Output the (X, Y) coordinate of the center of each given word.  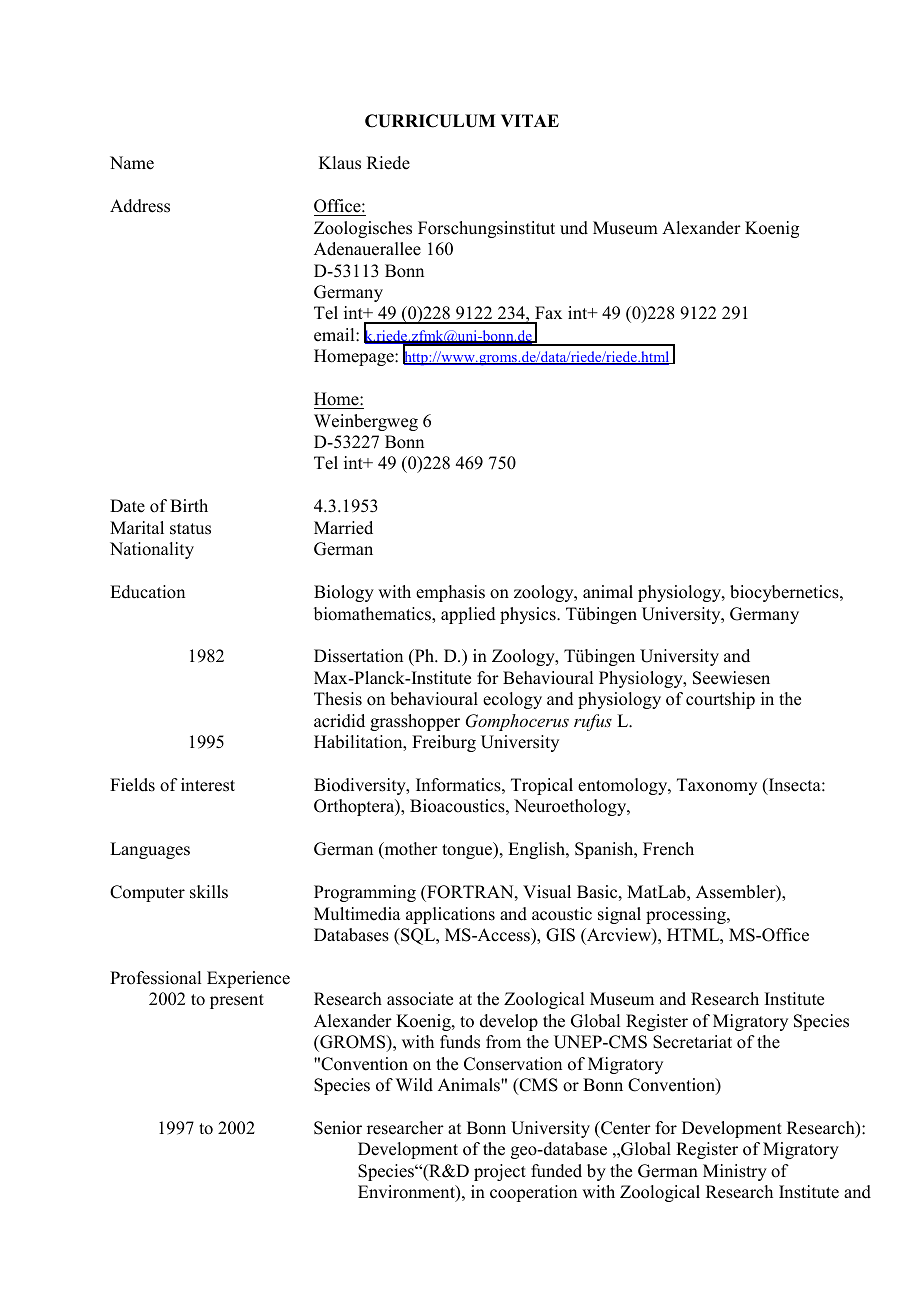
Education (147, 592)
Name (132, 163)
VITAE (530, 120)
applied (468, 615)
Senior (338, 1128)
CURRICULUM (430, 121)
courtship (720, 700)
